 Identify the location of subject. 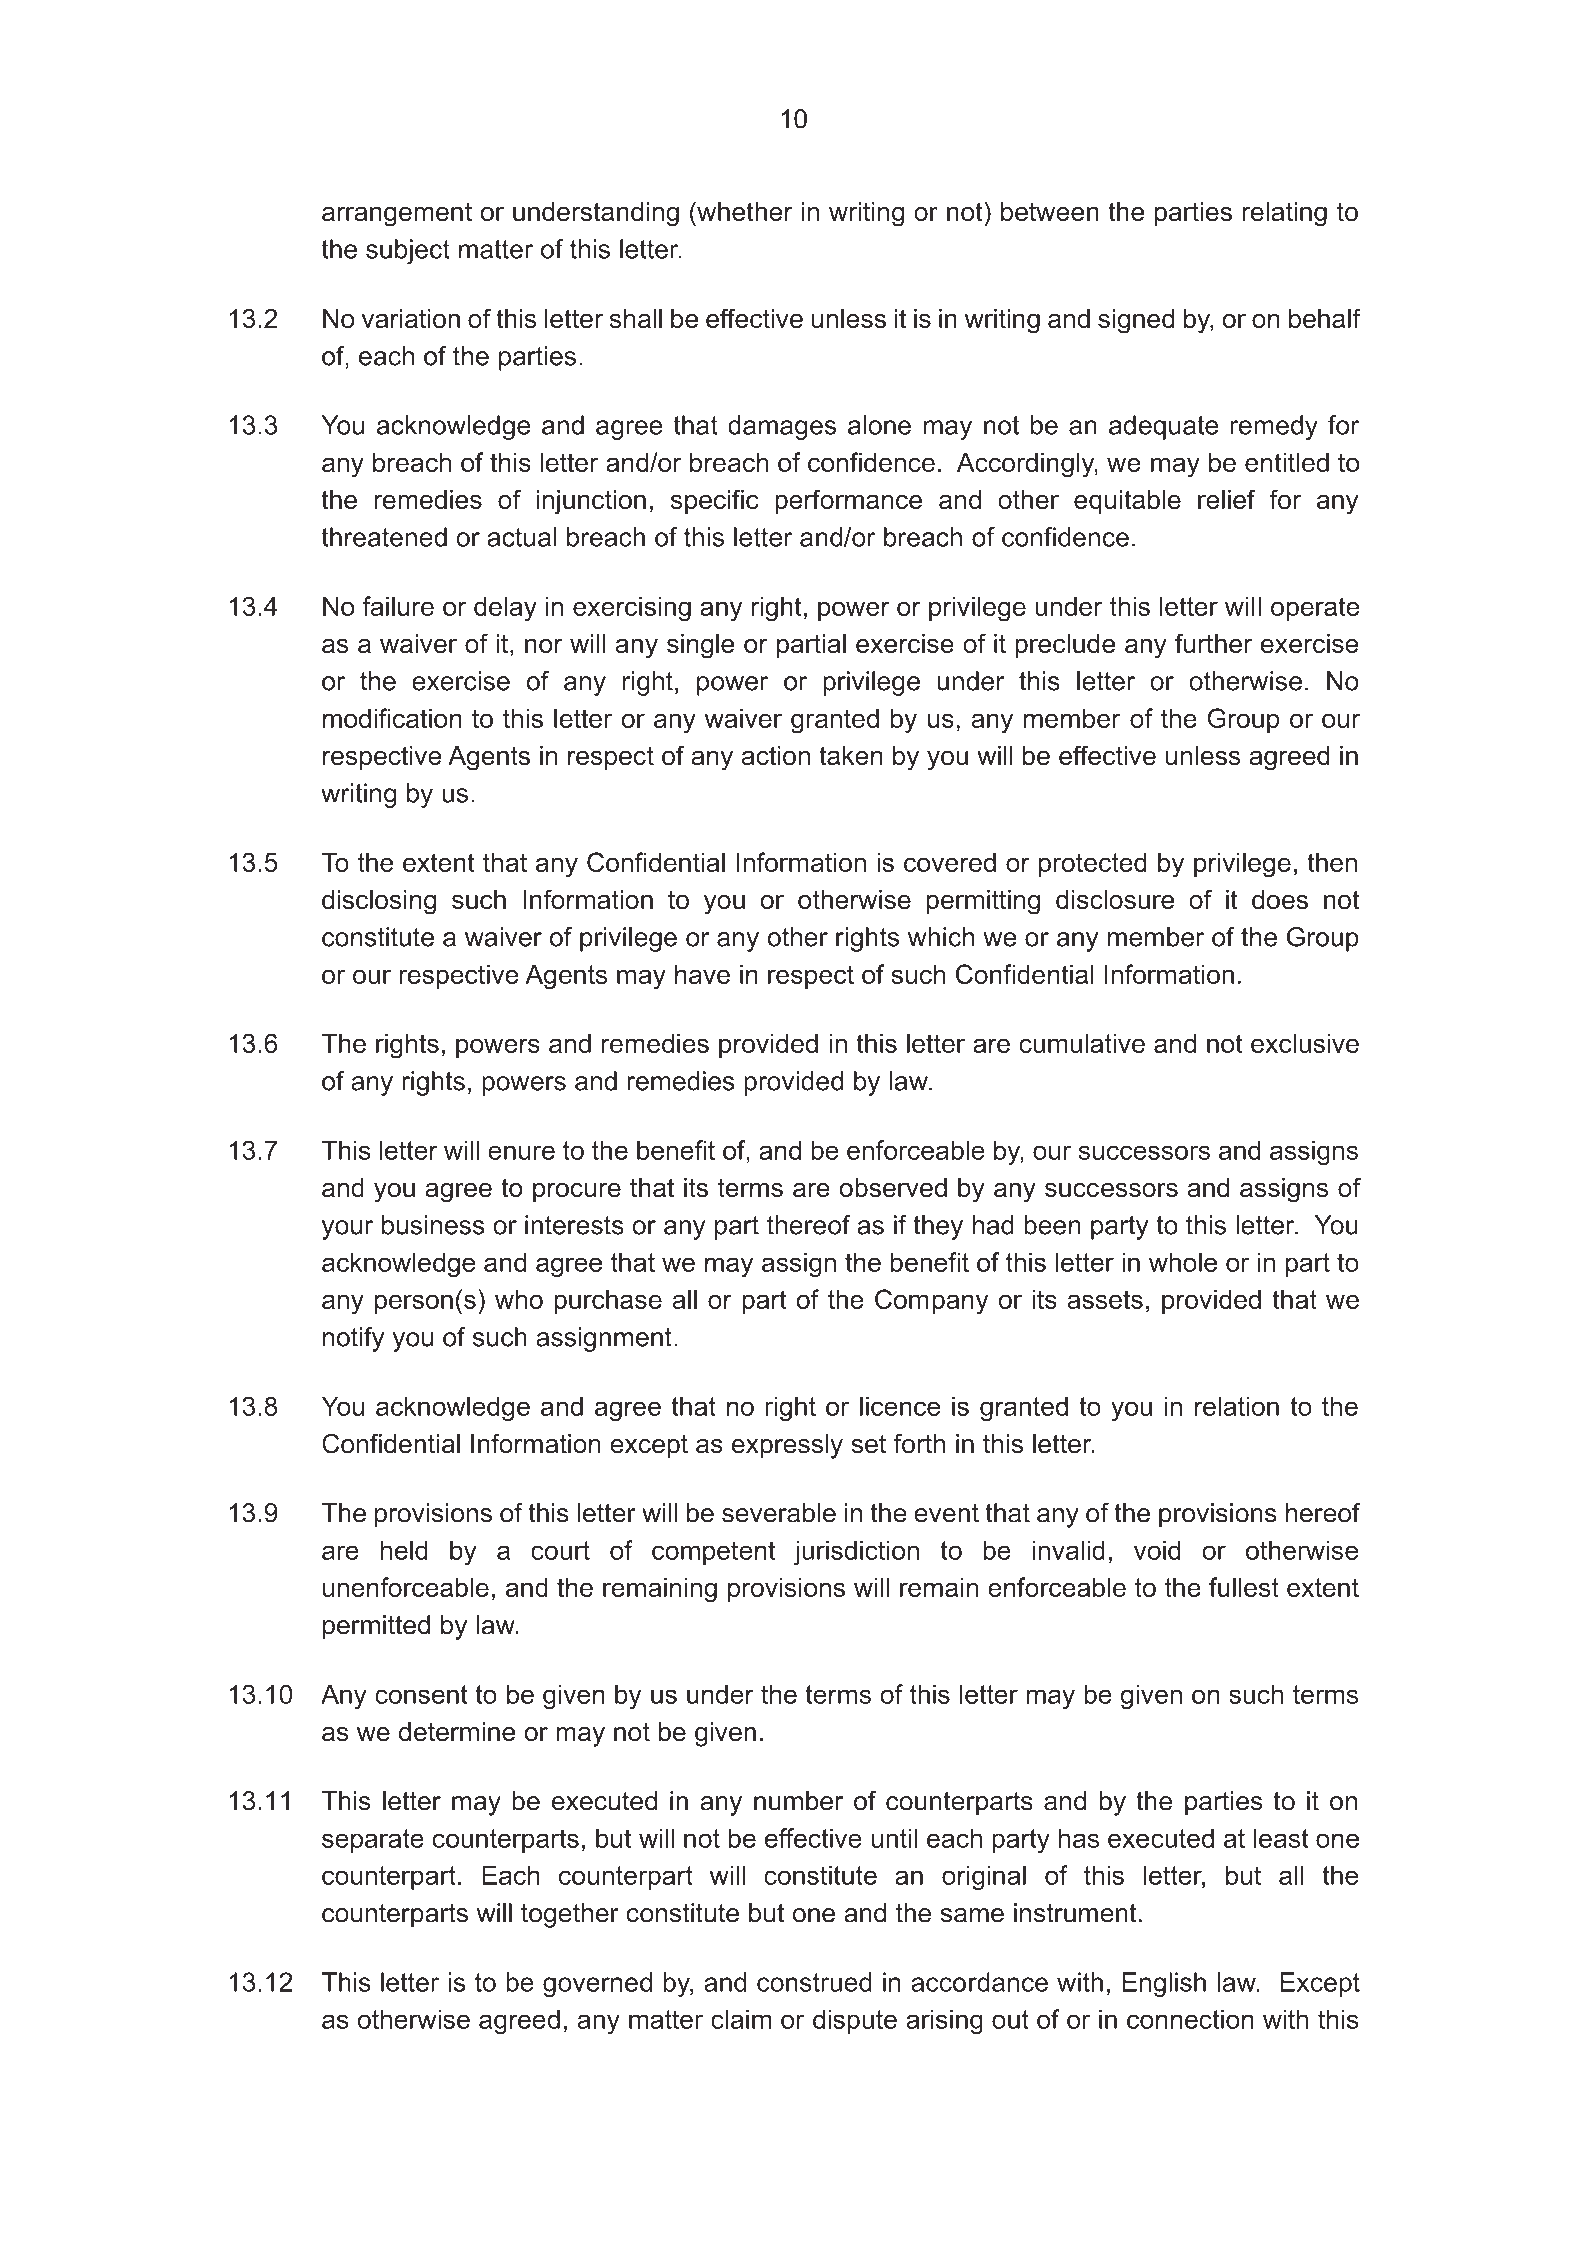
(408, 251).
